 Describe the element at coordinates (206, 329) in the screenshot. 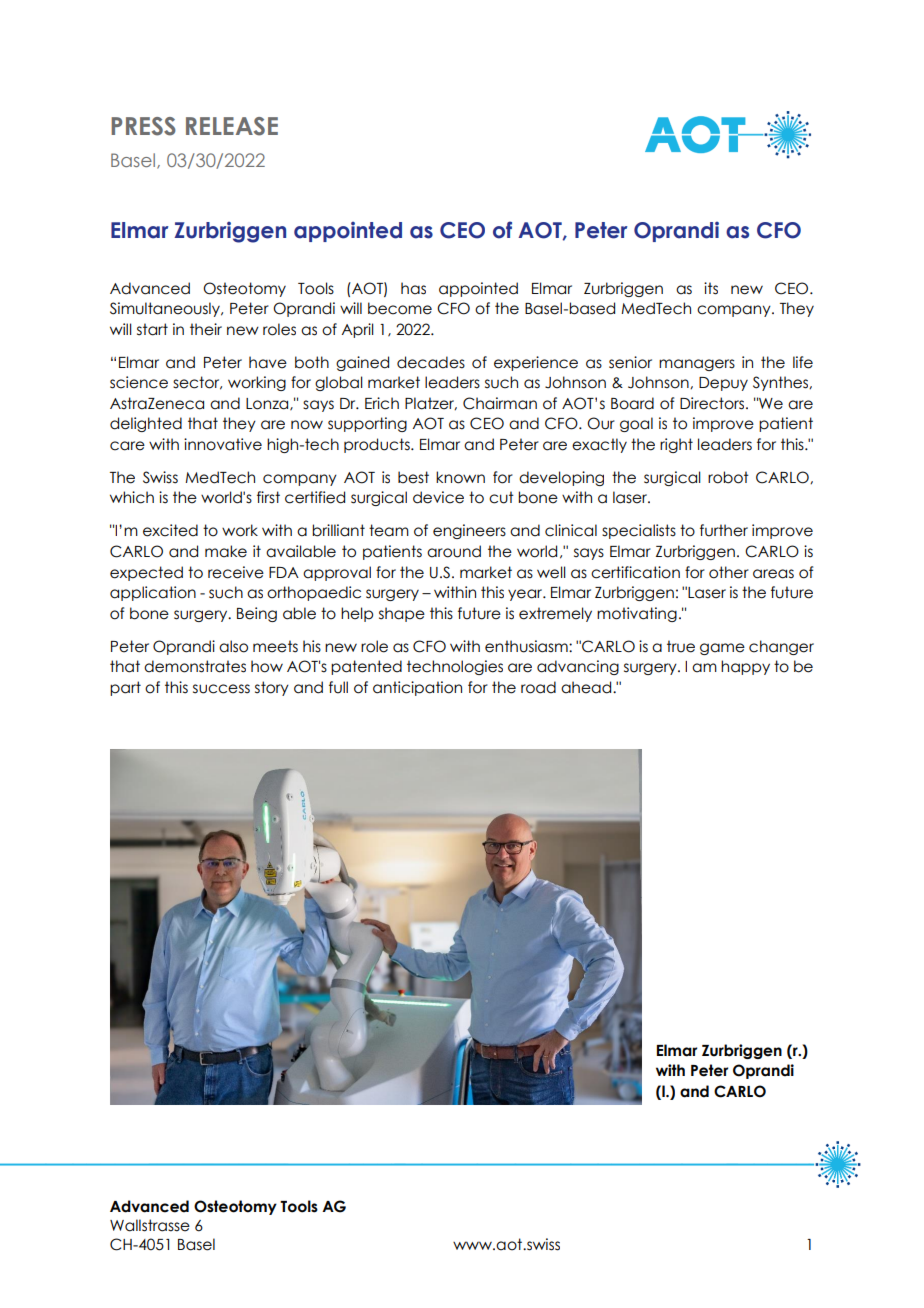

I see `their` at that location.
